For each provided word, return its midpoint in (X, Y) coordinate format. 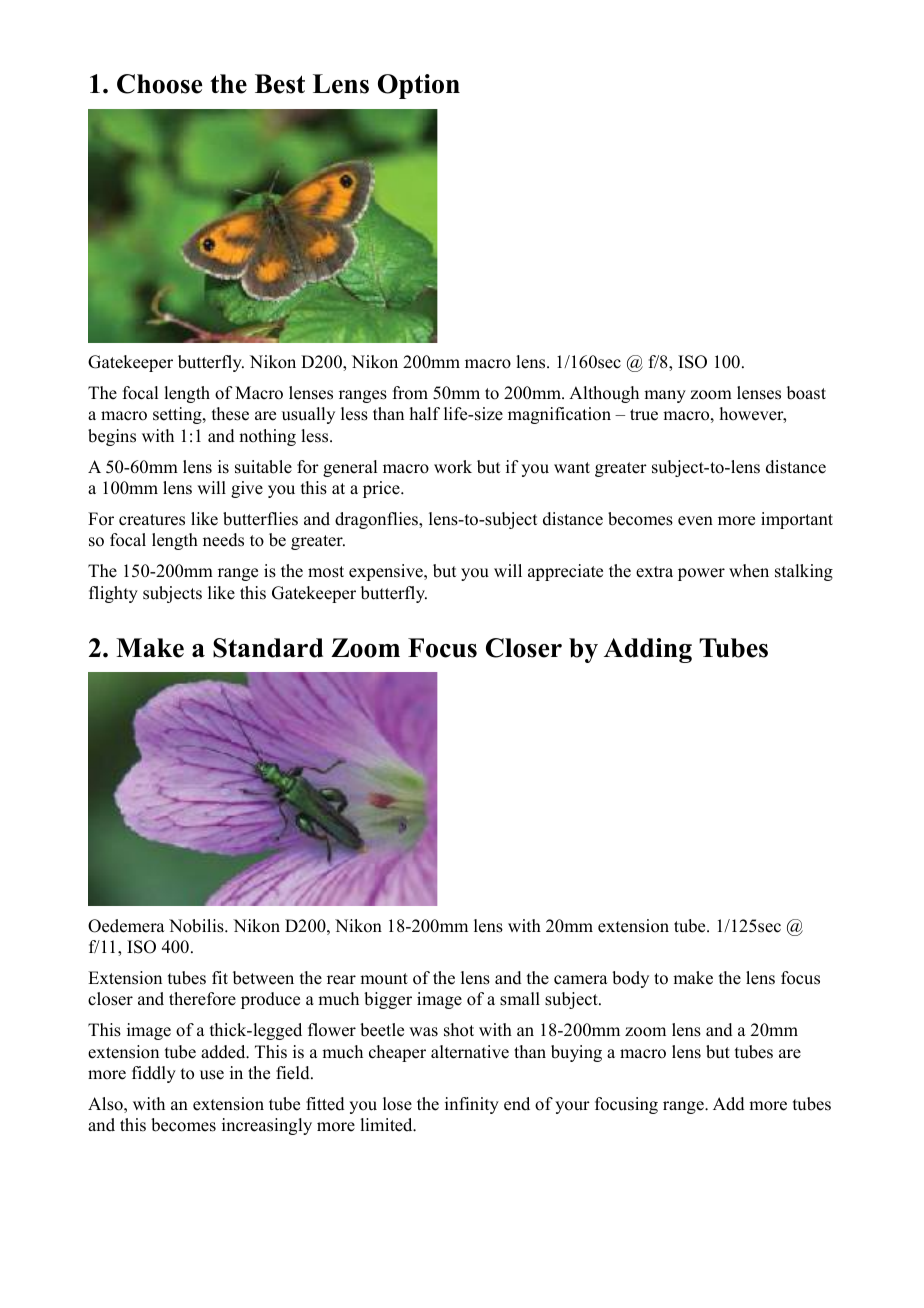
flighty (113, 594)
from (410, 393)
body (630, 979)
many (665, 396)
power (701, 574)
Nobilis (197, 926)
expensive (387, 572)
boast (806, 393)
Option (419, 86)
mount (384, 979)
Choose (159, 84)
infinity (472, 1105)
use (212, 1075)
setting (178, 415)
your (572, 1107)
